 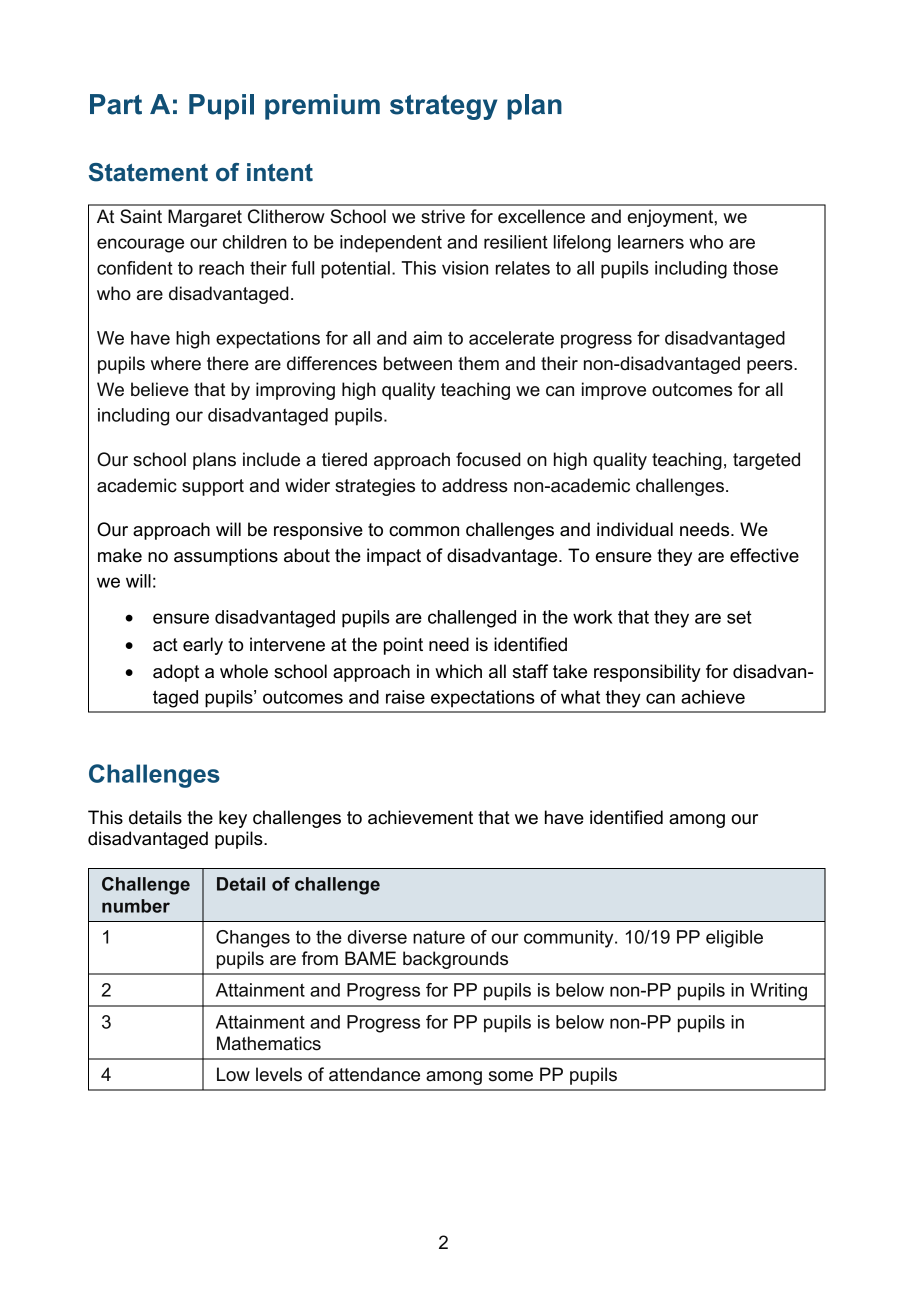 What do you see at coordinates (148, 172) in the screenshot?
I see `Statement` at bounding box center [148, 172].
